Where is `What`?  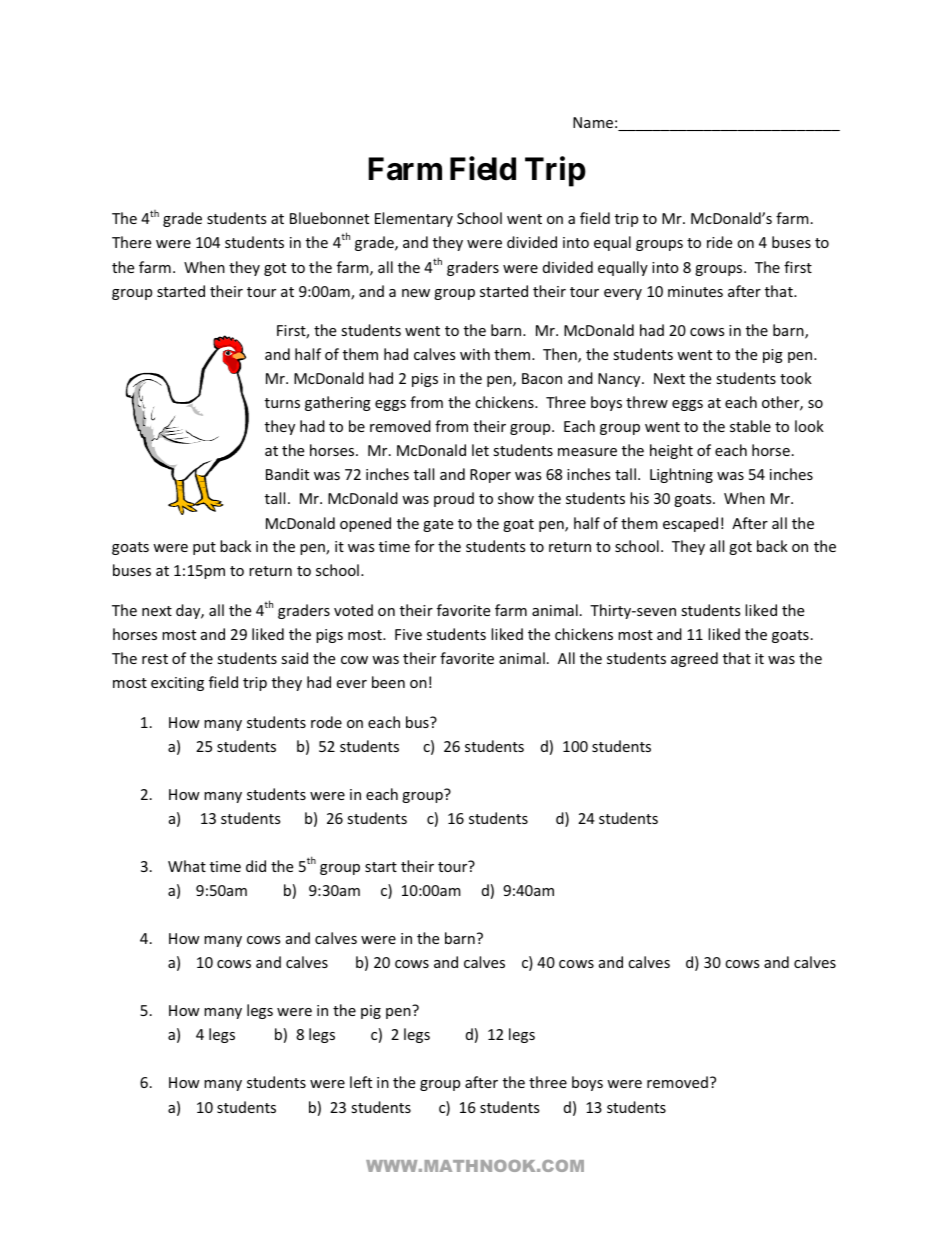
What is located at coordinates (187, 866).
